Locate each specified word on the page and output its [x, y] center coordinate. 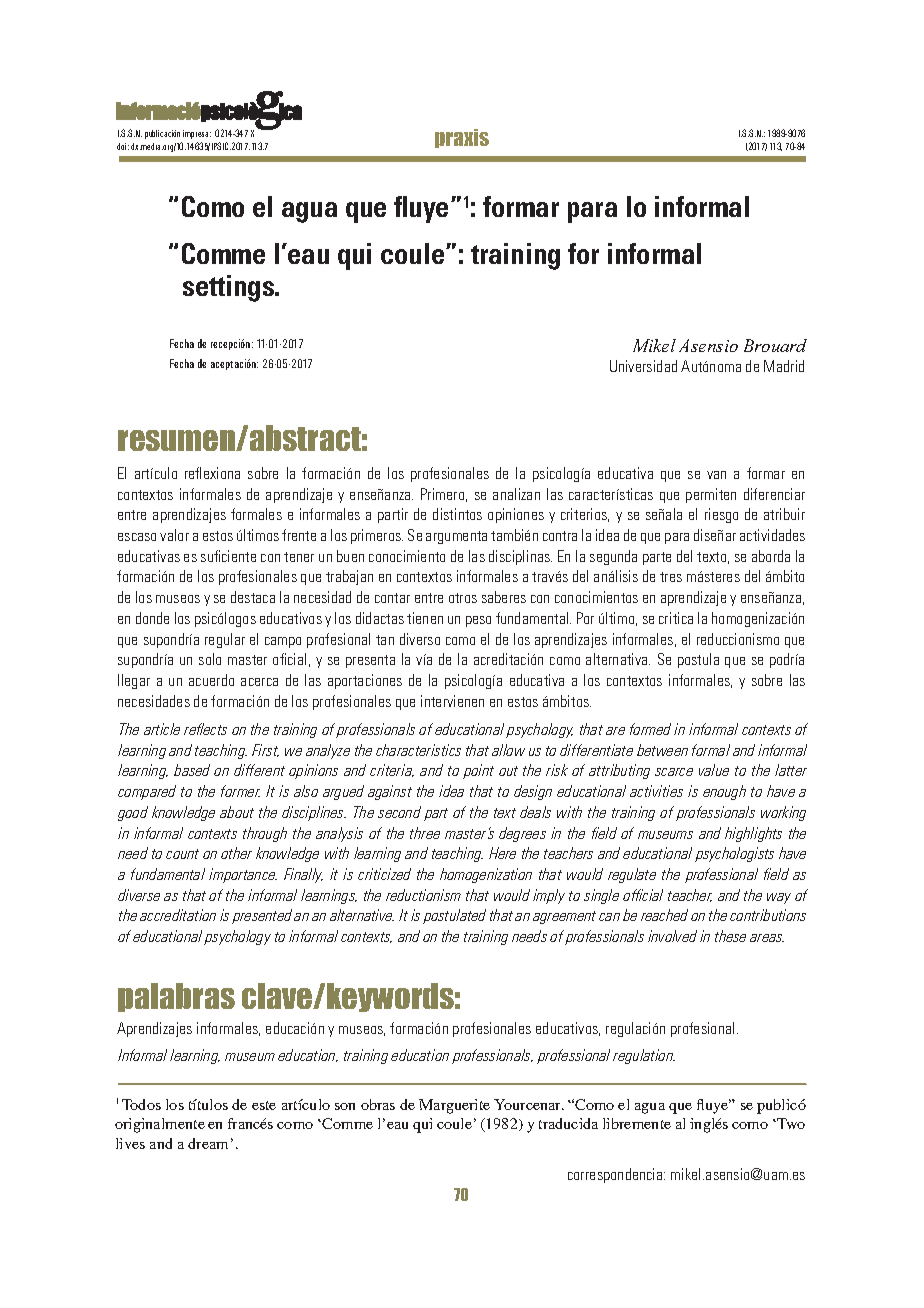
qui [354, 256]
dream [208, 1143]
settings [230, 288]
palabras [176, 997]
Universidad [643, 366]
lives [130, 1143]
